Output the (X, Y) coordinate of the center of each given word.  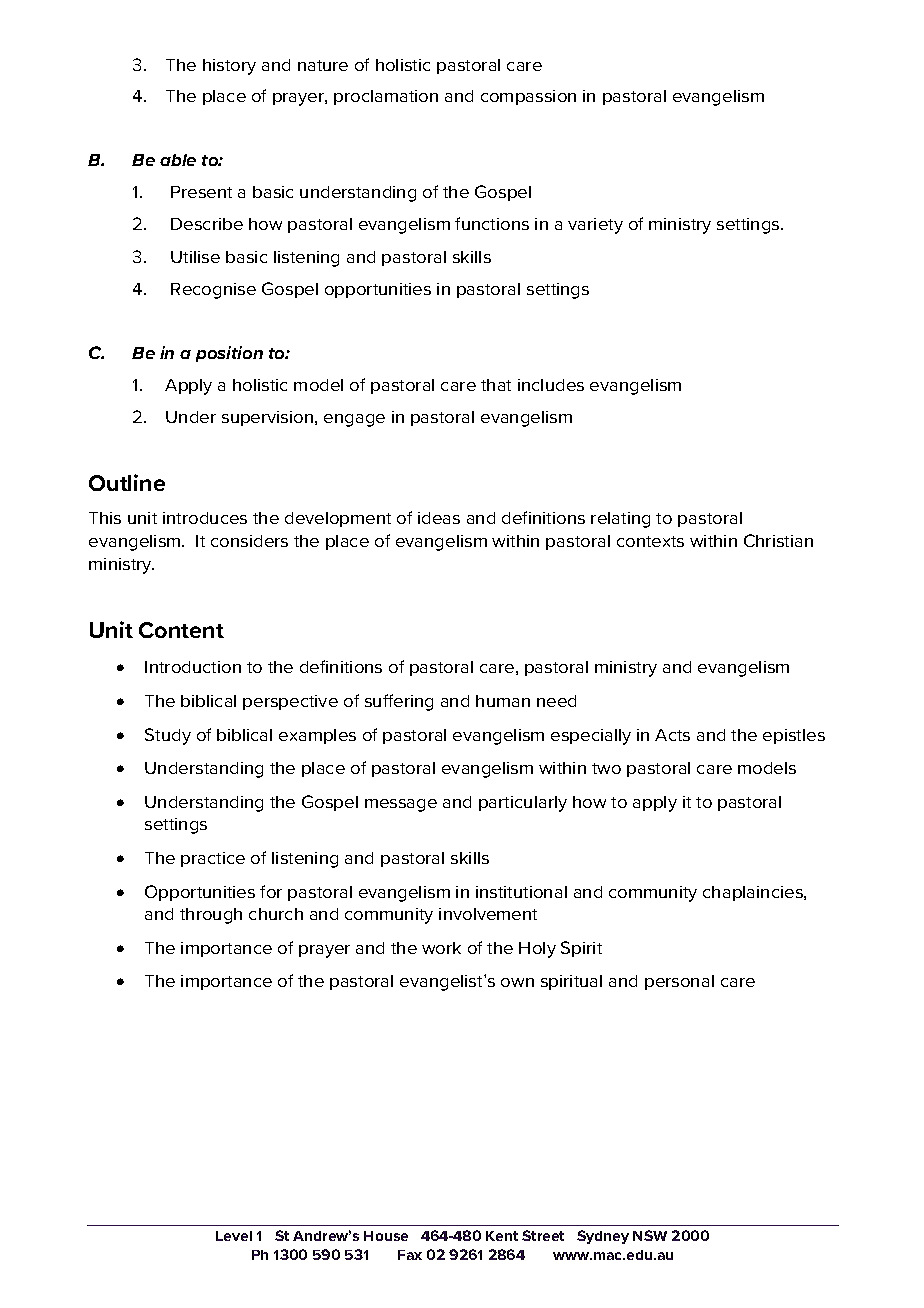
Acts (672, 735)
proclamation (386, 97)
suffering (399, 702)
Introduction (193, 667)
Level (234, 1236)
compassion (528, 97)
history (229, 67)
